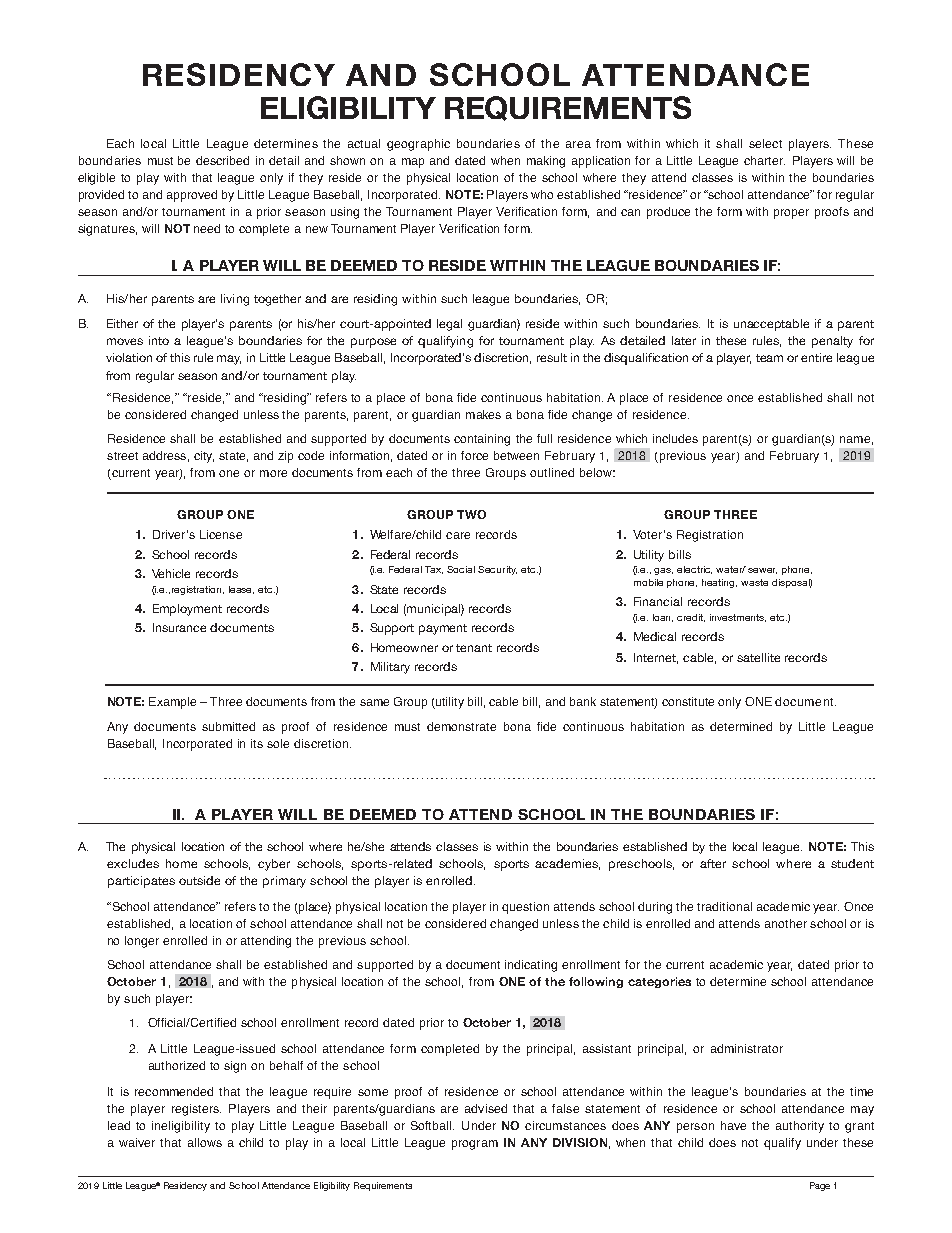 This image has width=952, height=1233. I want to click on question, so click(525, 908).
